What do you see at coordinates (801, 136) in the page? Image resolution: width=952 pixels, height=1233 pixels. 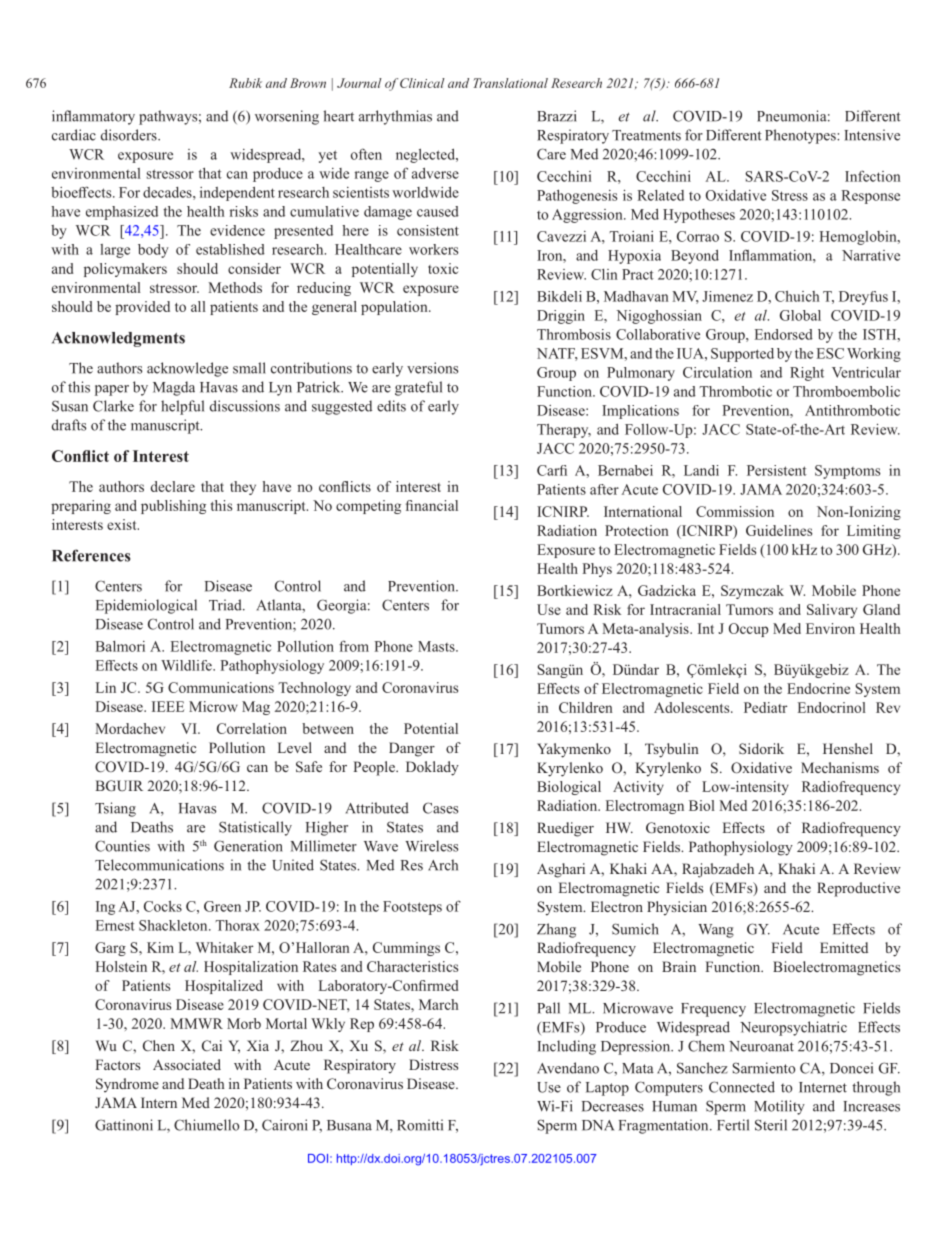 I see `Phenotypes` at bounding box center [801, 136].
